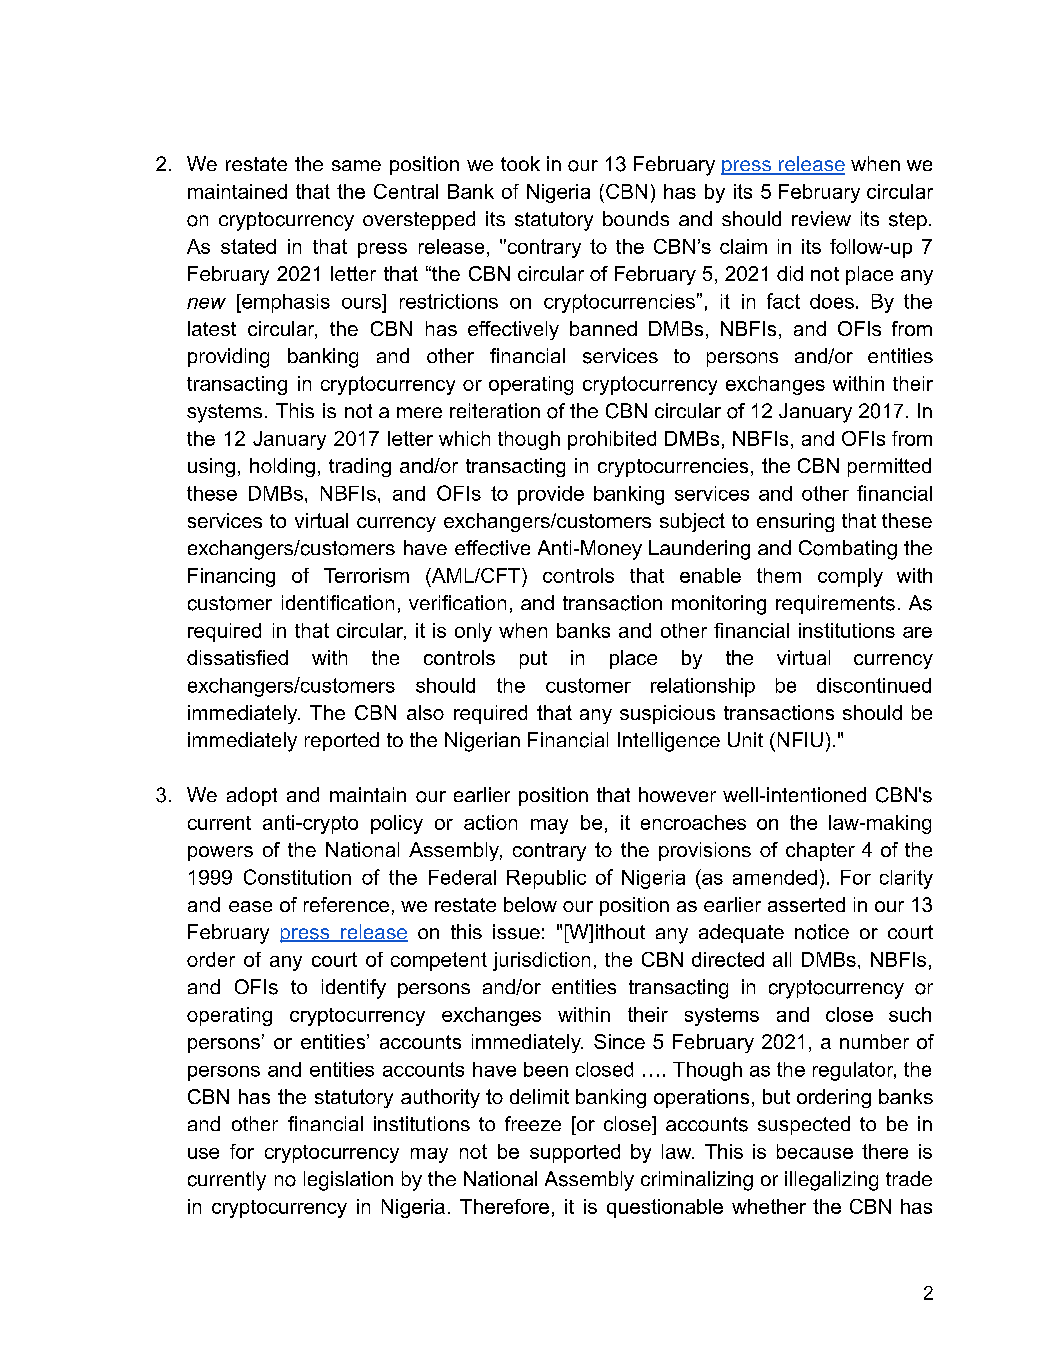 The width and height of the document is (1058, 1369). I want to click on permitted, so click(889, 467).
